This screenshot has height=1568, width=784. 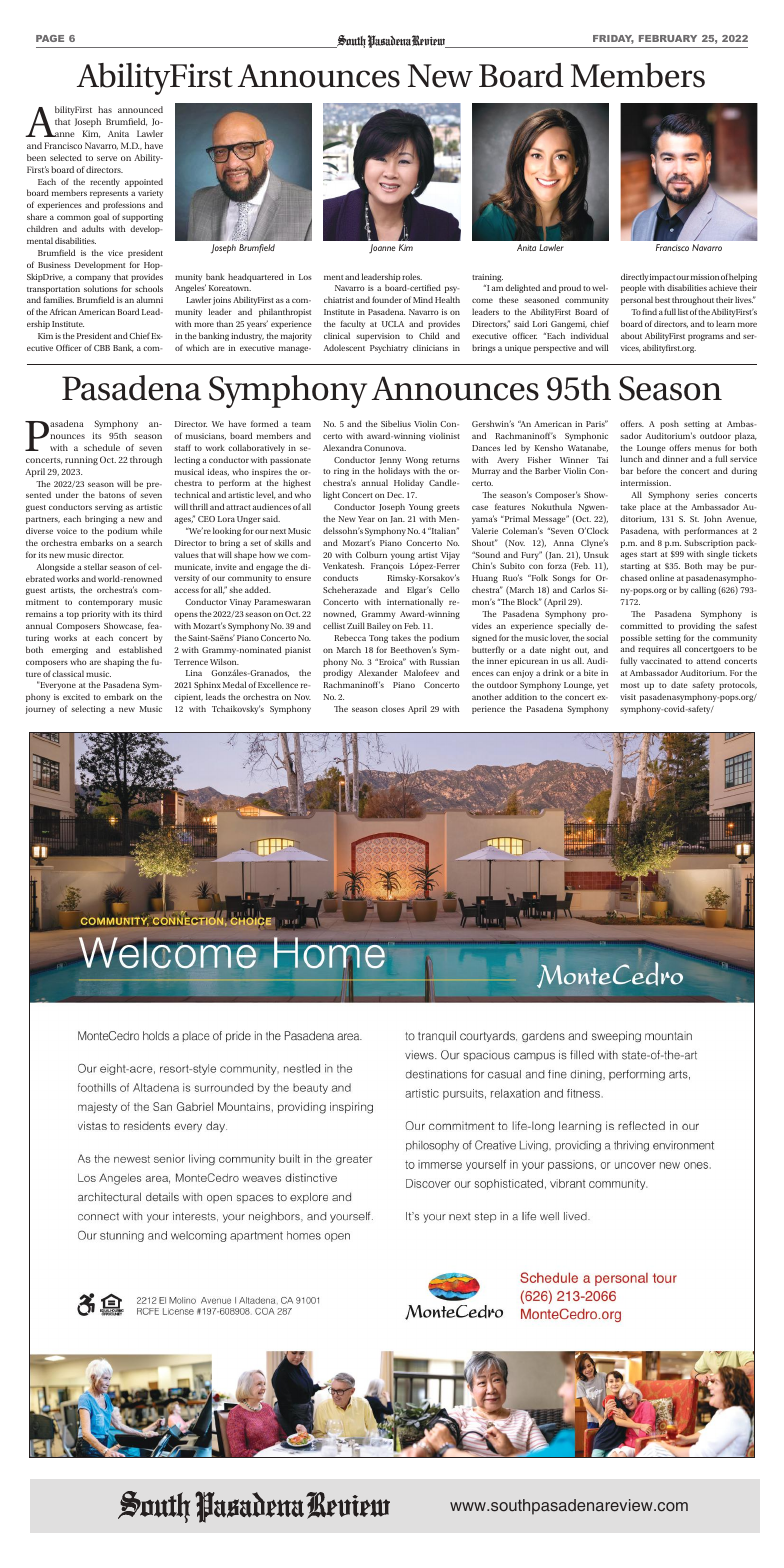 What do you see at coordinates (448, 508) in the screenshot?
I see `greets` at bounding box center [448, 508].
